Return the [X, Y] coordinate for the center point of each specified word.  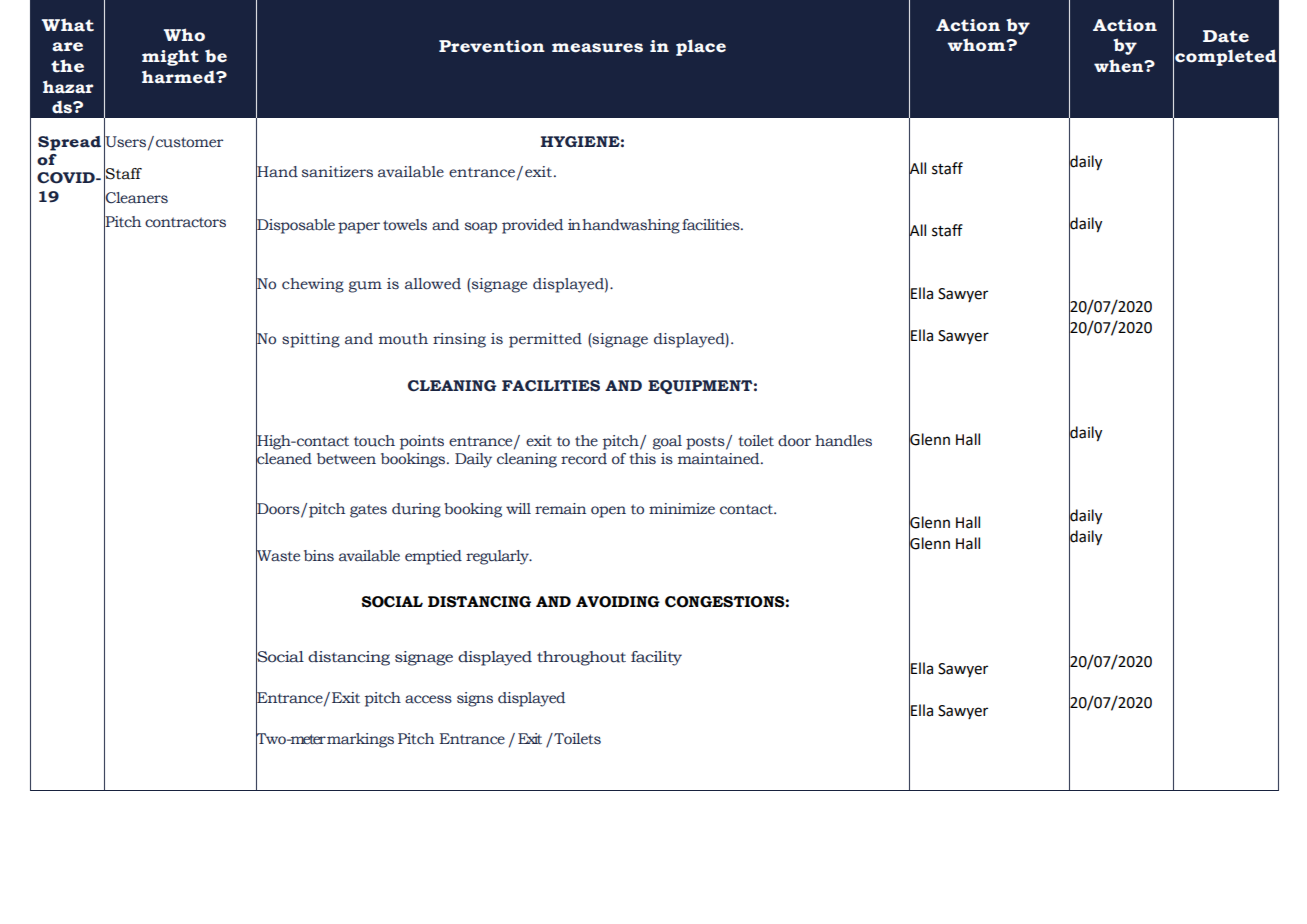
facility [656, 658]
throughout [581, 658]
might [170, 57]
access [428, 699]
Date [1226, 36]
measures [597, 48]
